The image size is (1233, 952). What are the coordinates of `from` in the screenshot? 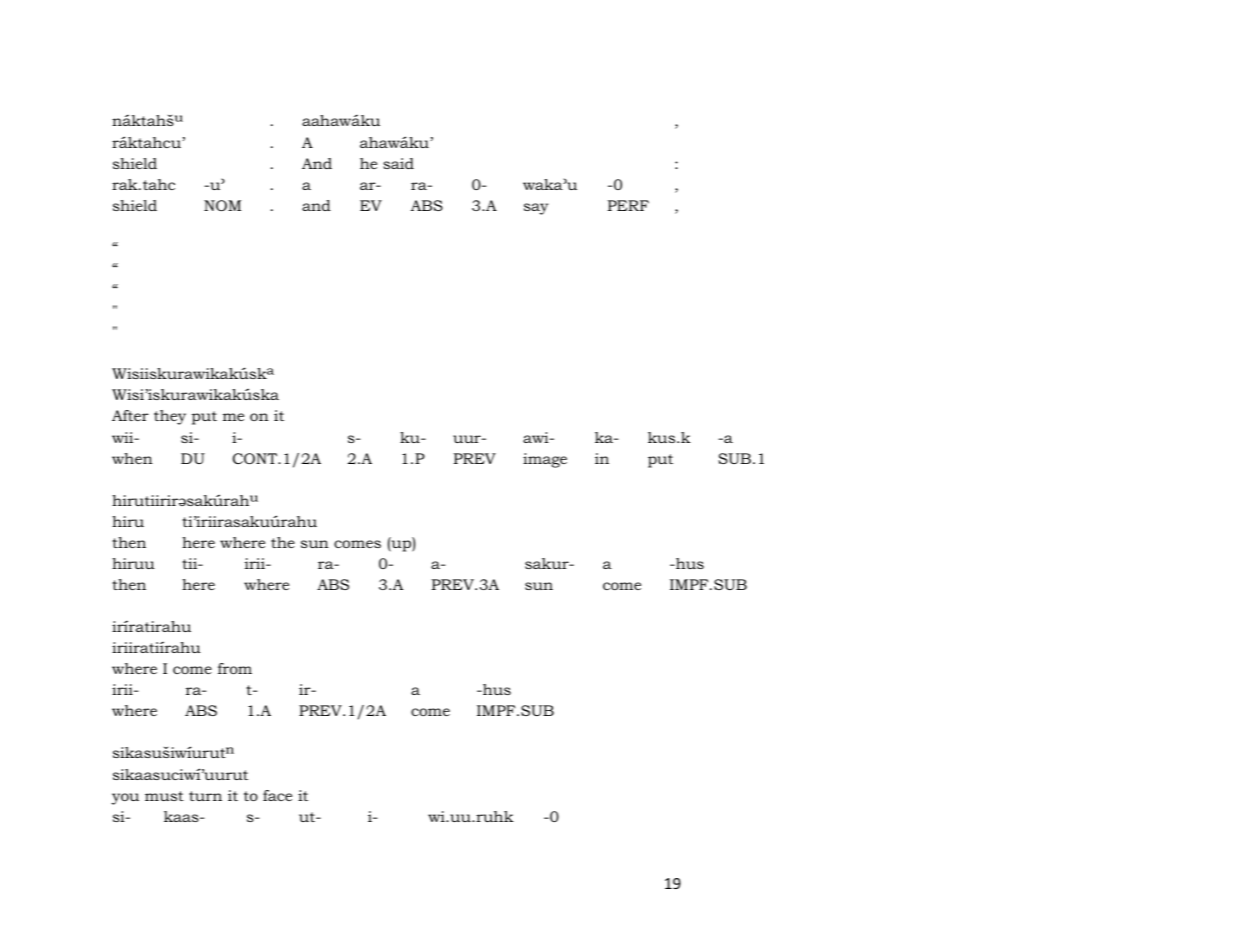 It's located at (235, 668).
